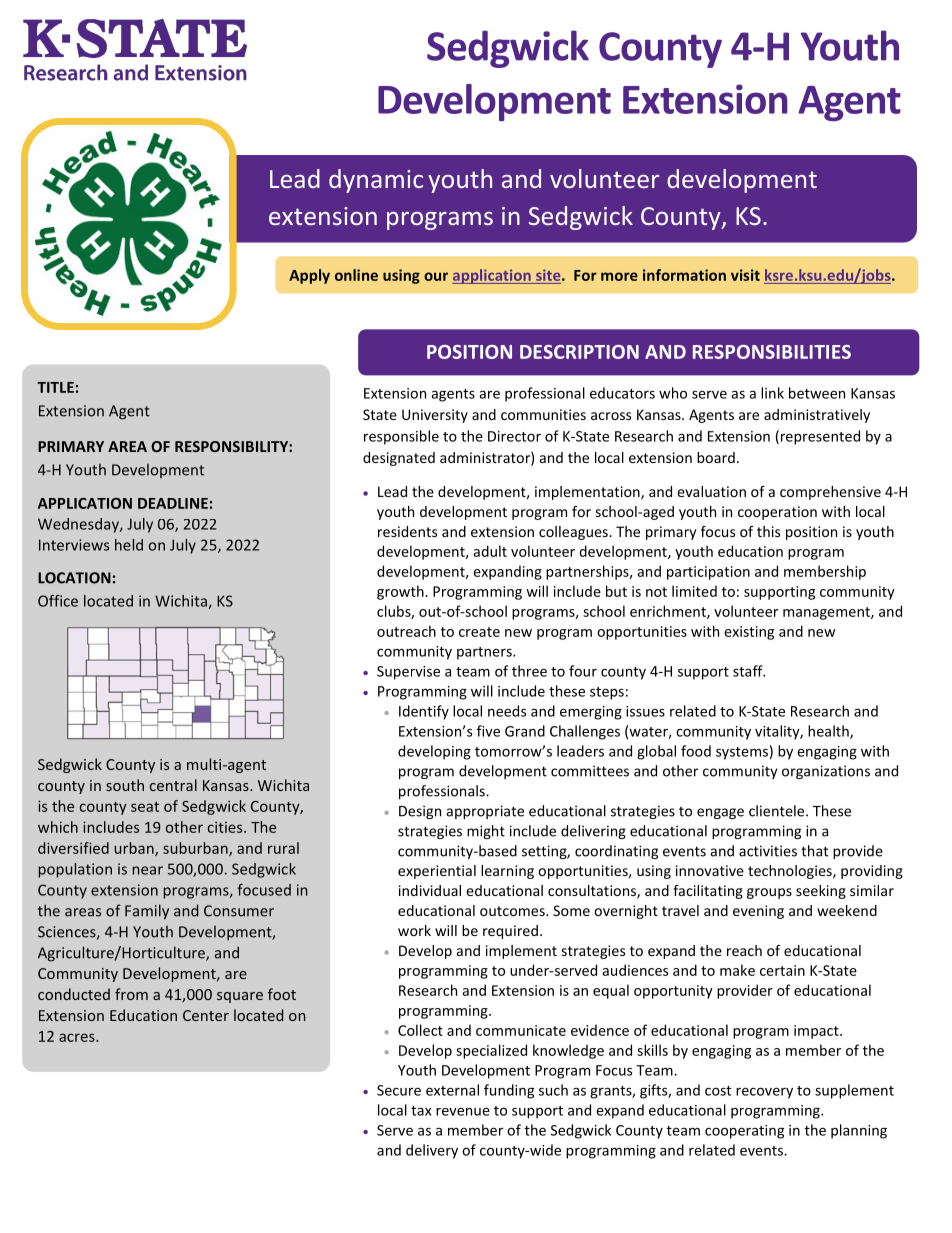 This screenshot has height=1233, width=952. Describe the element at coordinates (376, 181) in the screenshot. I see `dynamic` at that location.
